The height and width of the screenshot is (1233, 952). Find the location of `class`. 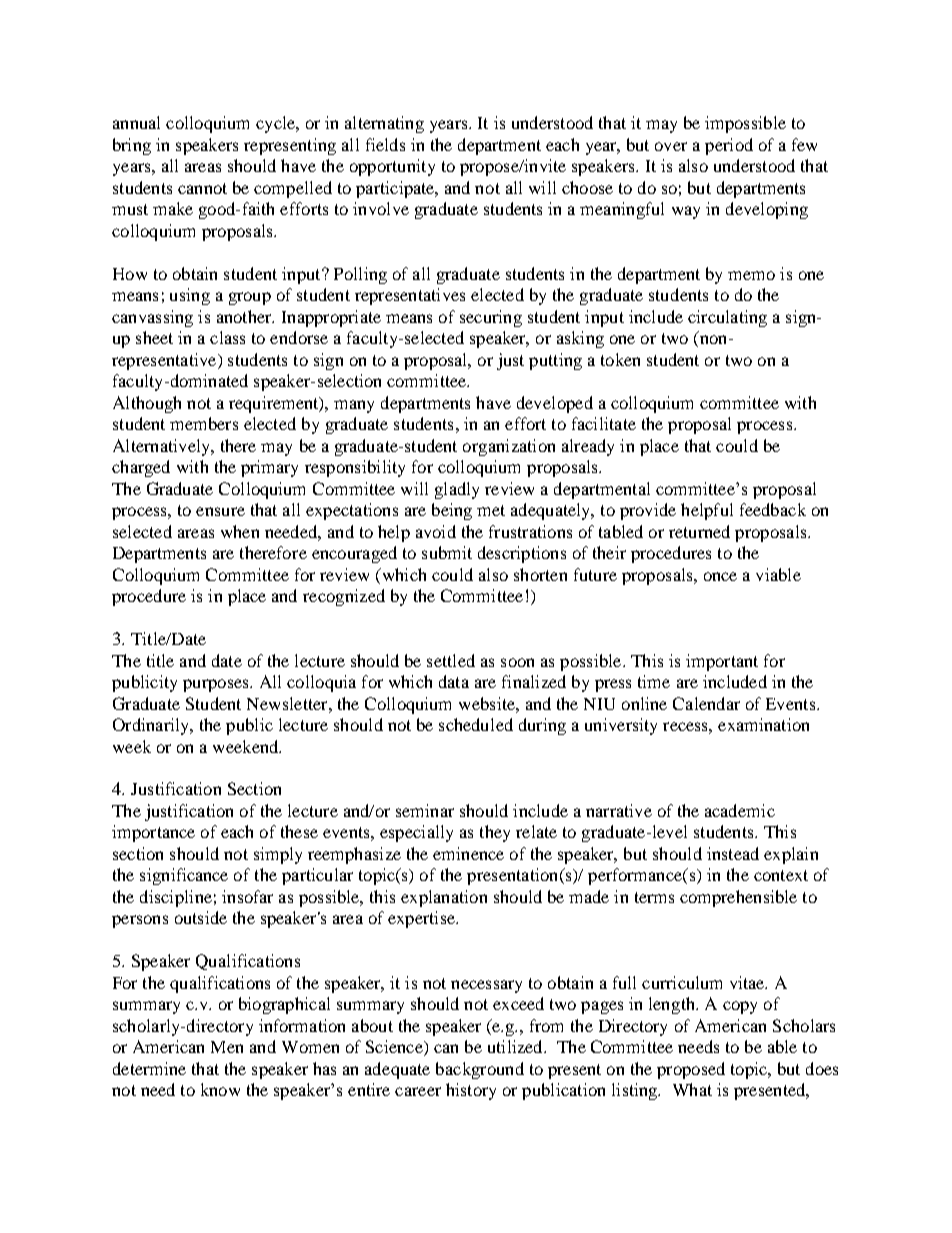

class is located at coordinates (227, 337).
